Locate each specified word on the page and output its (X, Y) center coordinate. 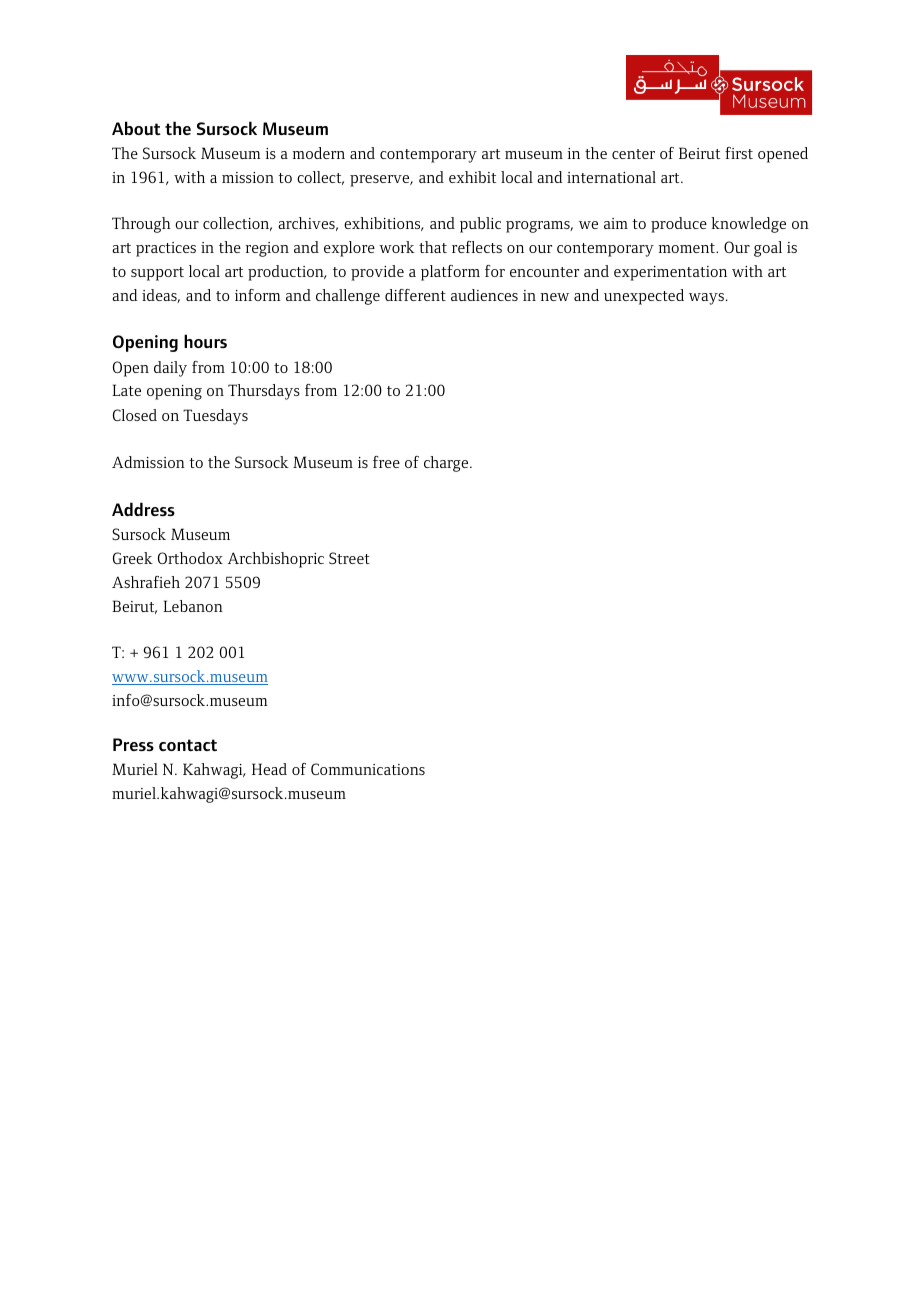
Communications (368, 769)
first (739, 153)
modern (319, 153)
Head (269, 769)
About (136, 128)
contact (188, 745)
